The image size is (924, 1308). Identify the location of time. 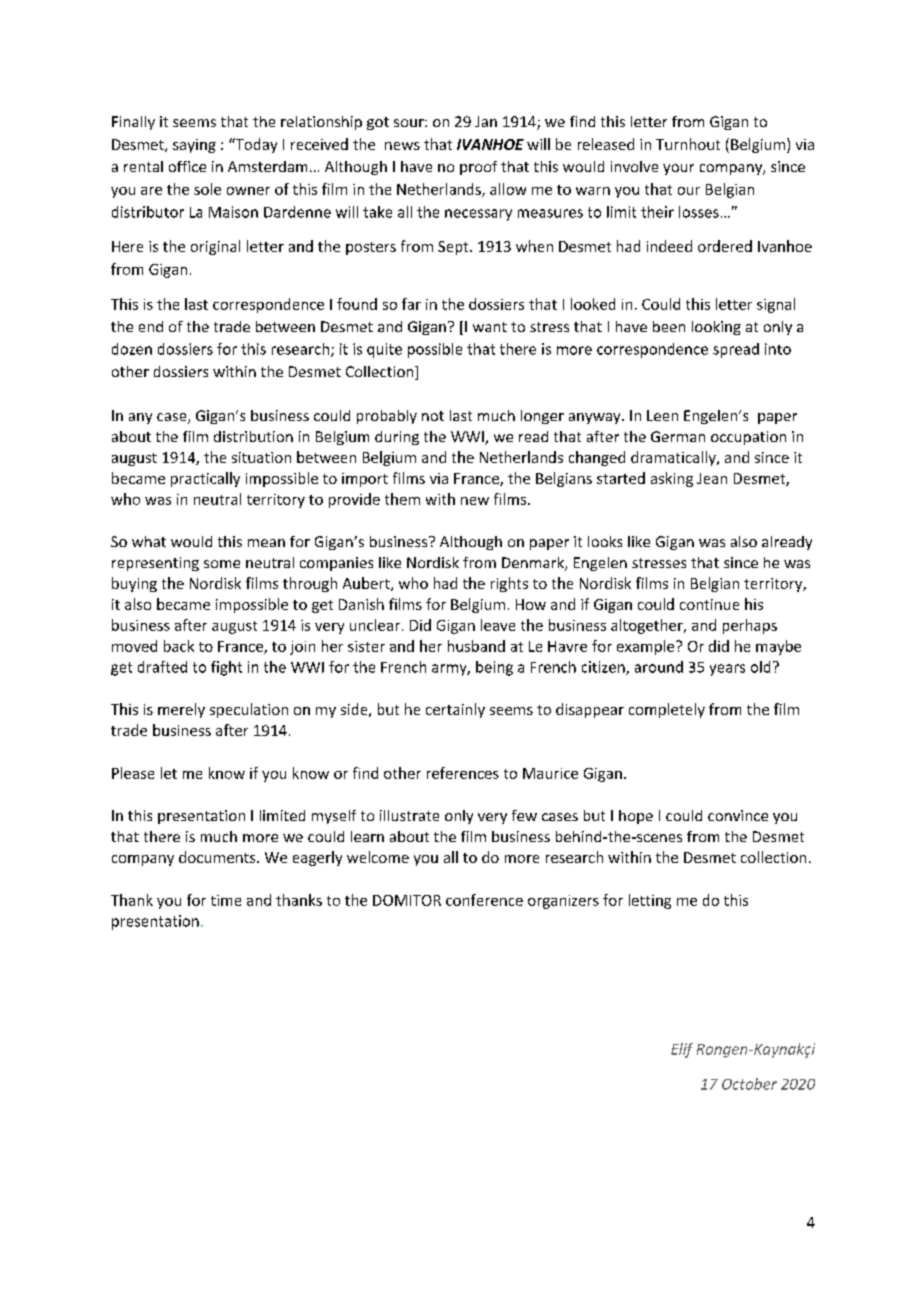
(226, 900).
